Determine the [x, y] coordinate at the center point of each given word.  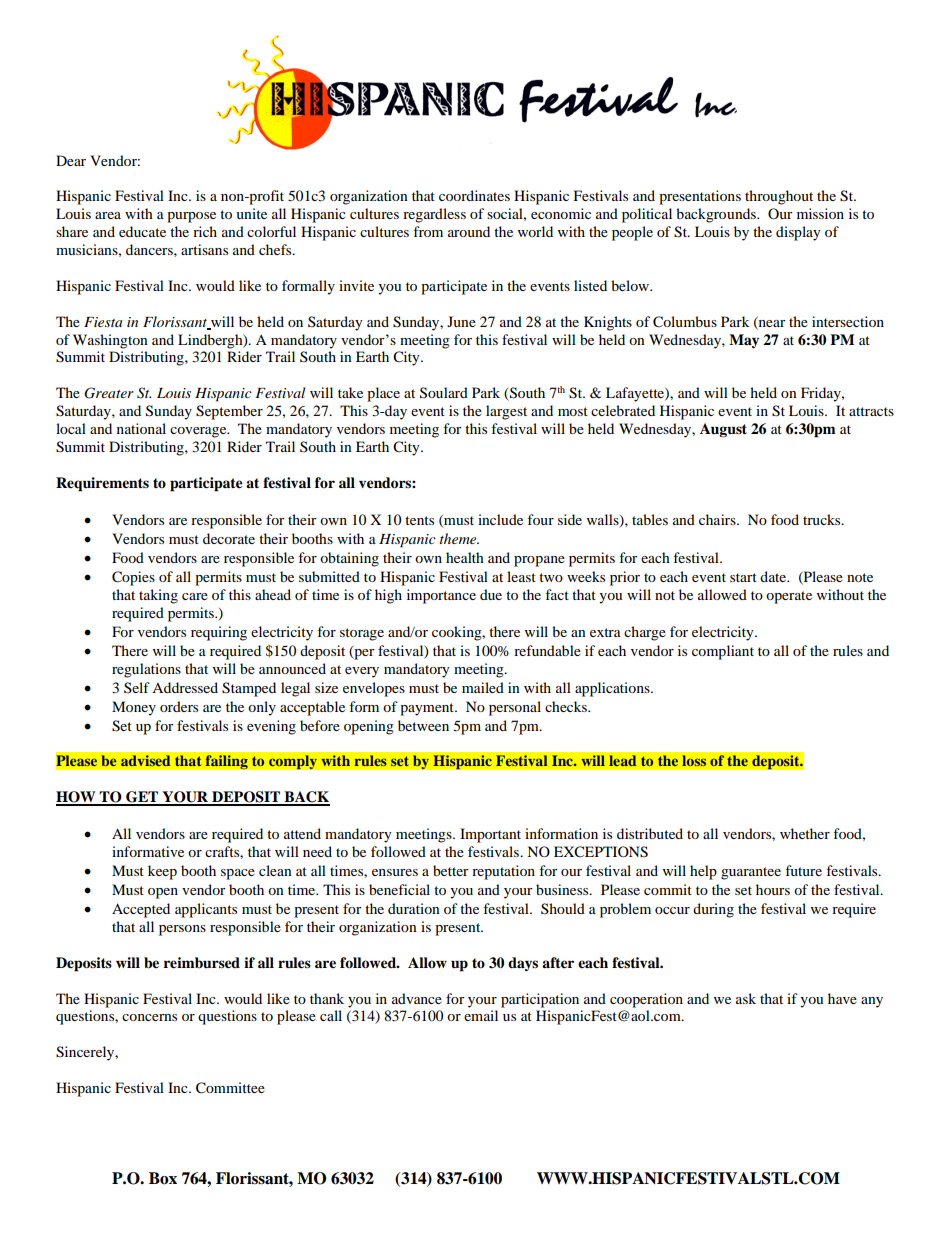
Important [490, 835]
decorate [229, 538]
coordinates [474, 195]
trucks [823, 519]
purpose [191, 217]
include [500, 519]
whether [805, 833]
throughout [779, 197]
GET [142, 798]
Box [163, 1178]
